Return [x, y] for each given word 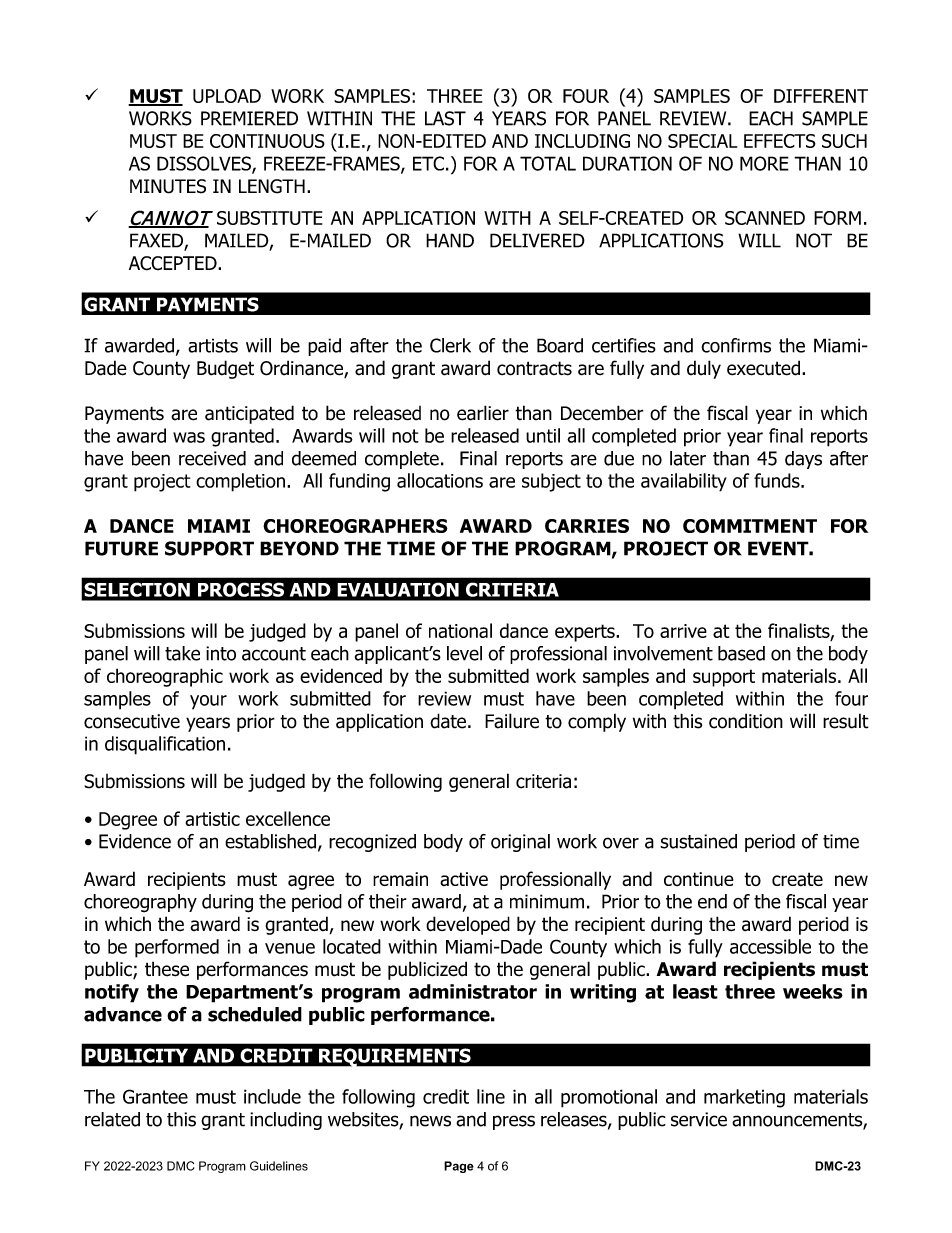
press [514, 1122]
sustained [698, 841]
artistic [212, 819]
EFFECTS [780, 141]
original [520, 843]
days [803, 460]
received [212, 458]
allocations [440, 480]
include [272, 1096]
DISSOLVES [205, 164]
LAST [445, 118]
